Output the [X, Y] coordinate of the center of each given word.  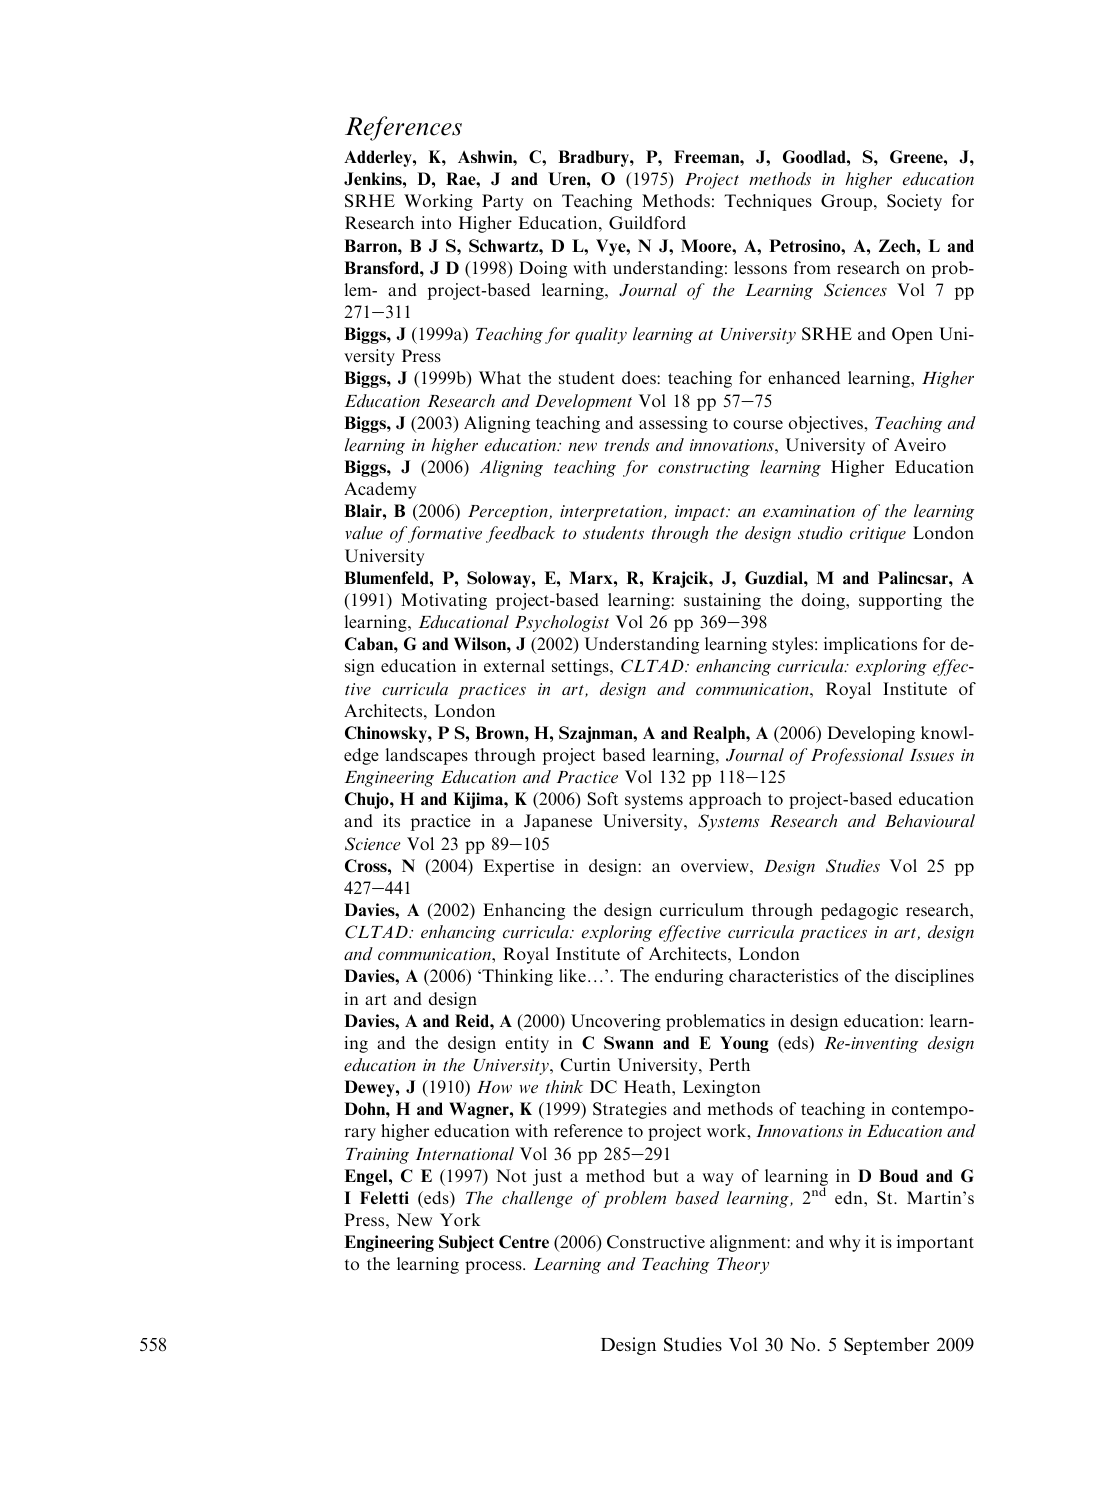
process [494, 1267]
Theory [743, 1265]
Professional [857, 756]
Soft [603, 799]
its [391, 820]
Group [848, 202]
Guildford [647, 223]
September [886, 1346]
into [436, 222]
